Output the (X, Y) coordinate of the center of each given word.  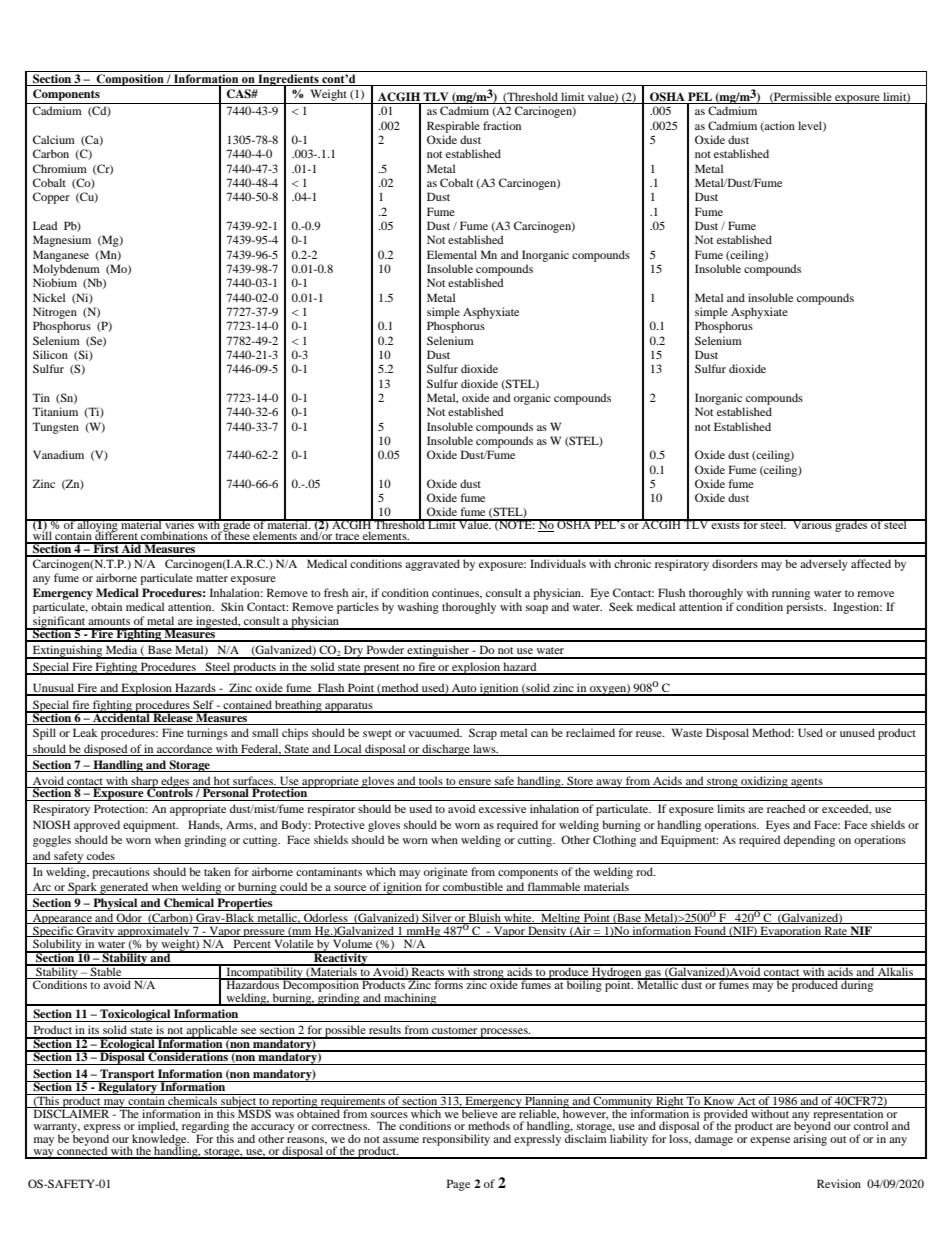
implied (158, 1128)
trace (348, 538)
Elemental (452, 254)
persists (806, 608)
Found (710, 931)
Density (547, 931)
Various (812, 524)
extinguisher (439, 652)
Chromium (60, 168)
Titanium (55, 411)
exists (726, 524)
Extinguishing (68, 652)
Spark (82, 888)
